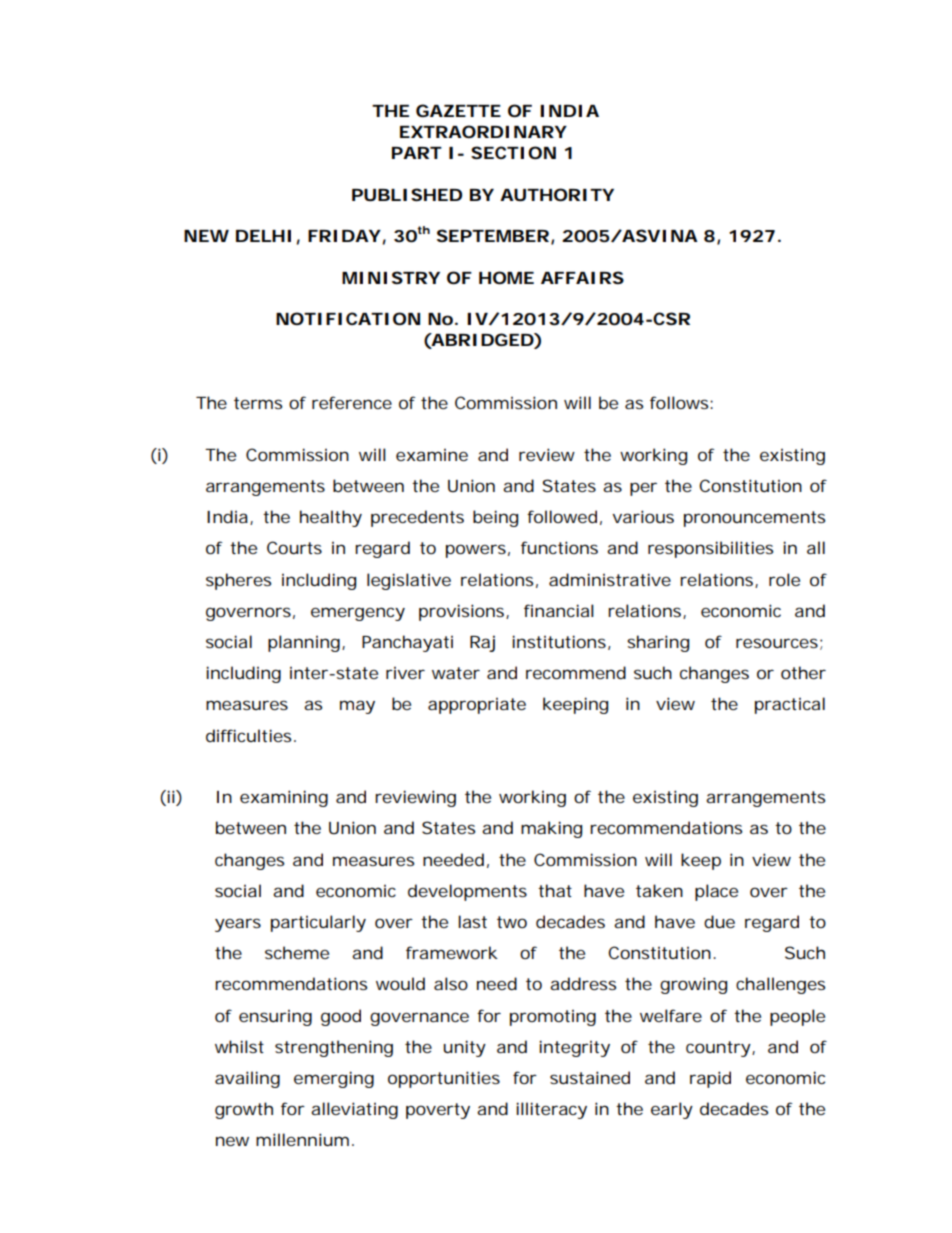 This page has height=1233, width=952. I want to click on AUTHORITY, so click(557, 194).
